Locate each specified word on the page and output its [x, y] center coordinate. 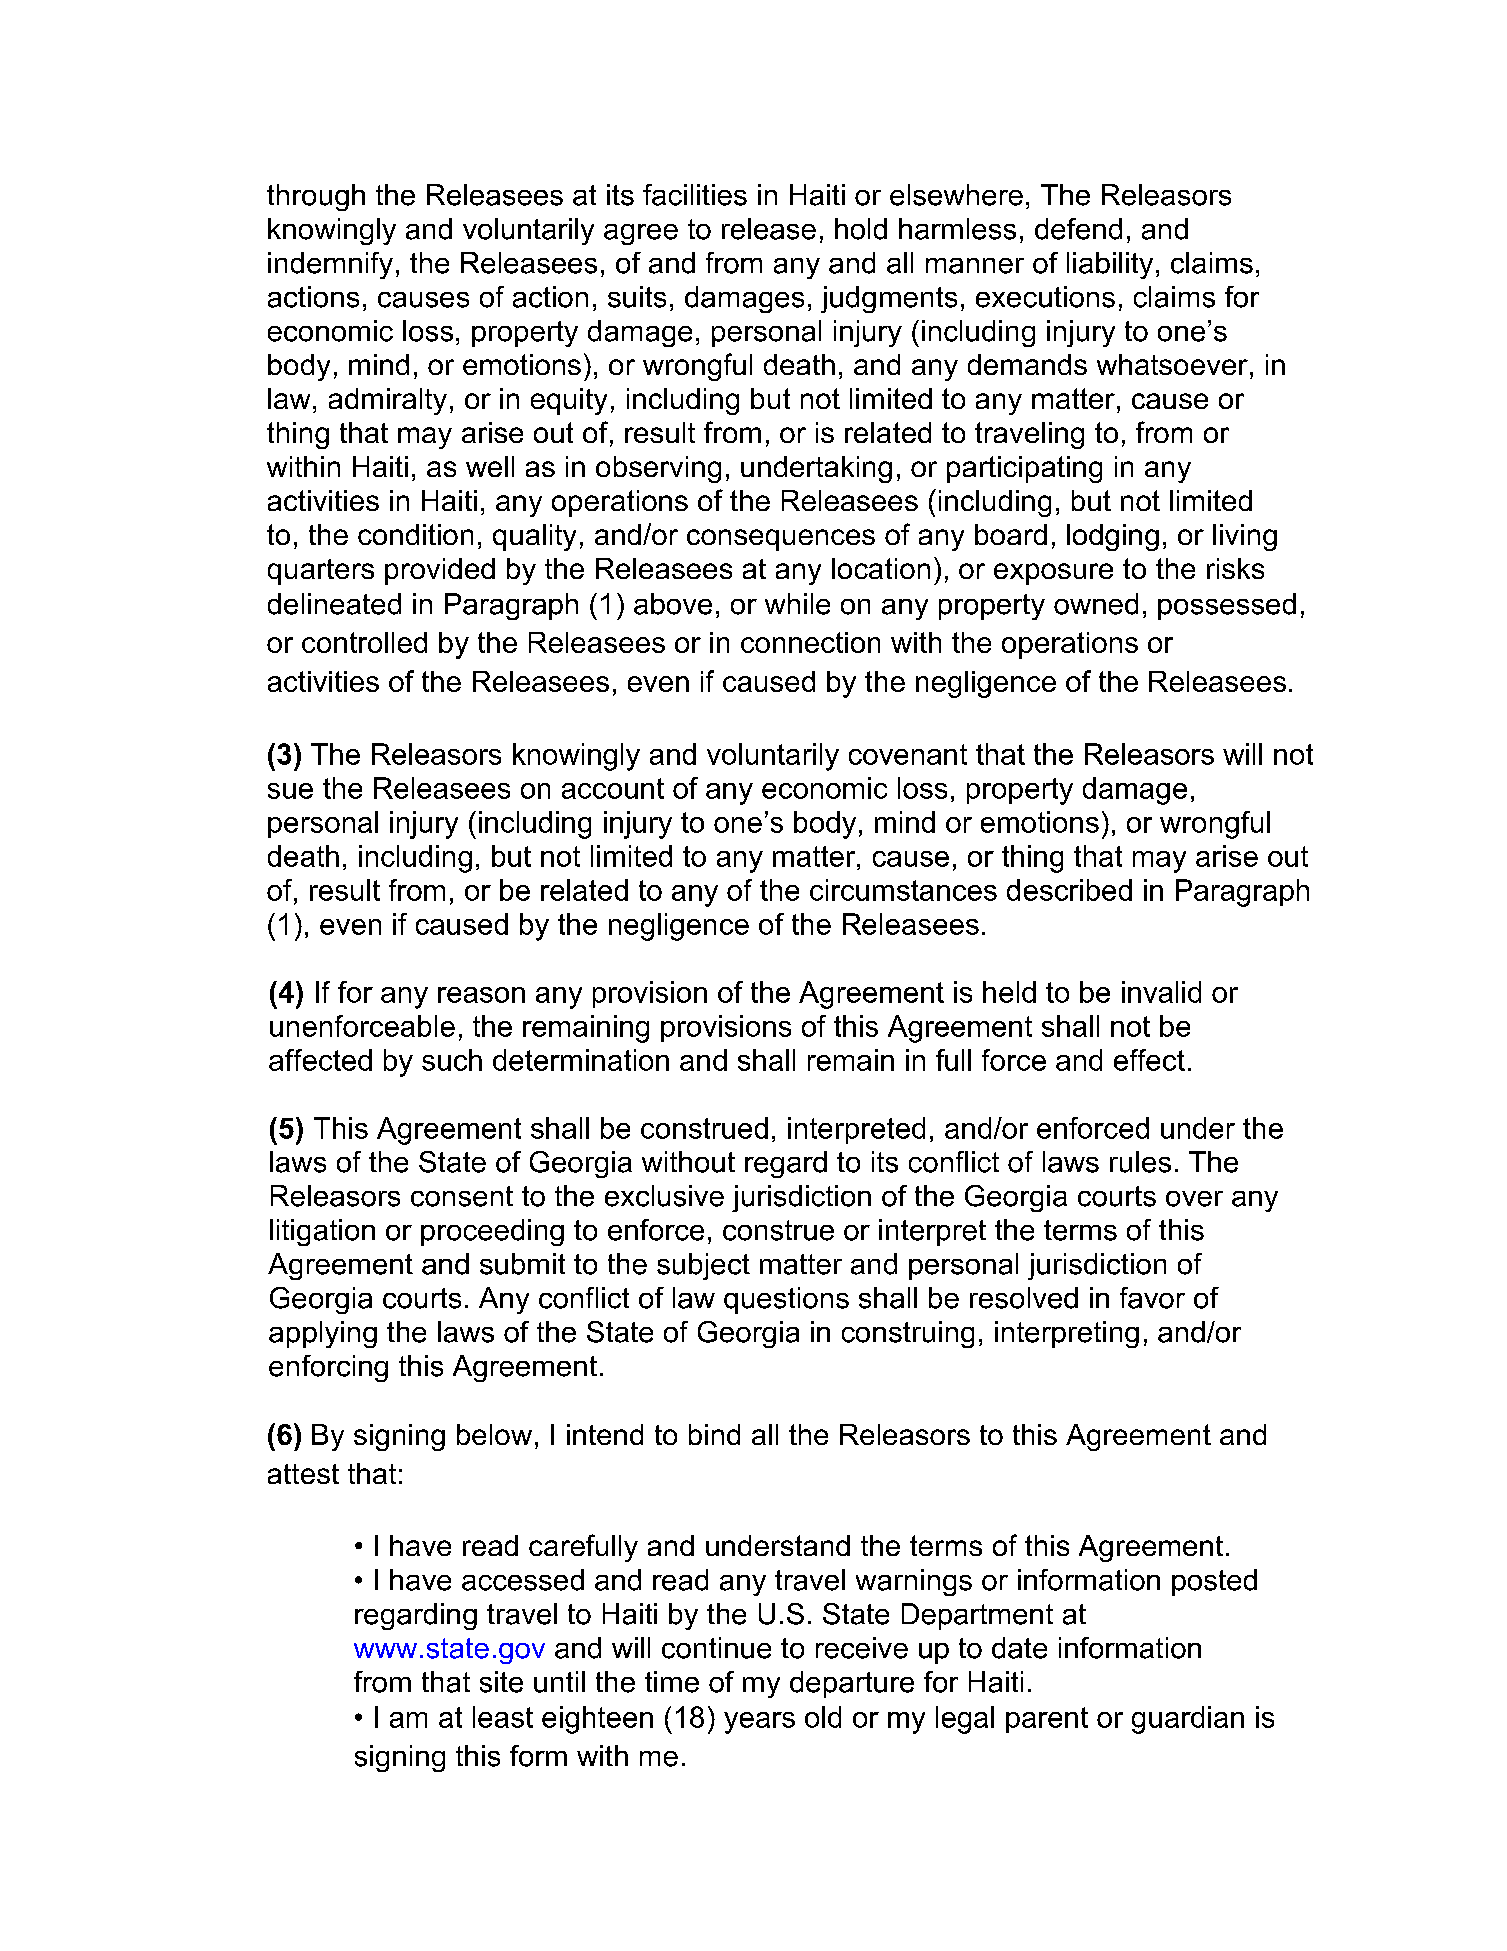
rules [1140, 1162]
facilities [695, 195]
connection [810, 642]
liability [1110, 265]
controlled [364, 642]
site [501, 1682]
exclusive [664, 1196]
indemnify [330, 265]
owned [1096, 604]
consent [462, 1196]
